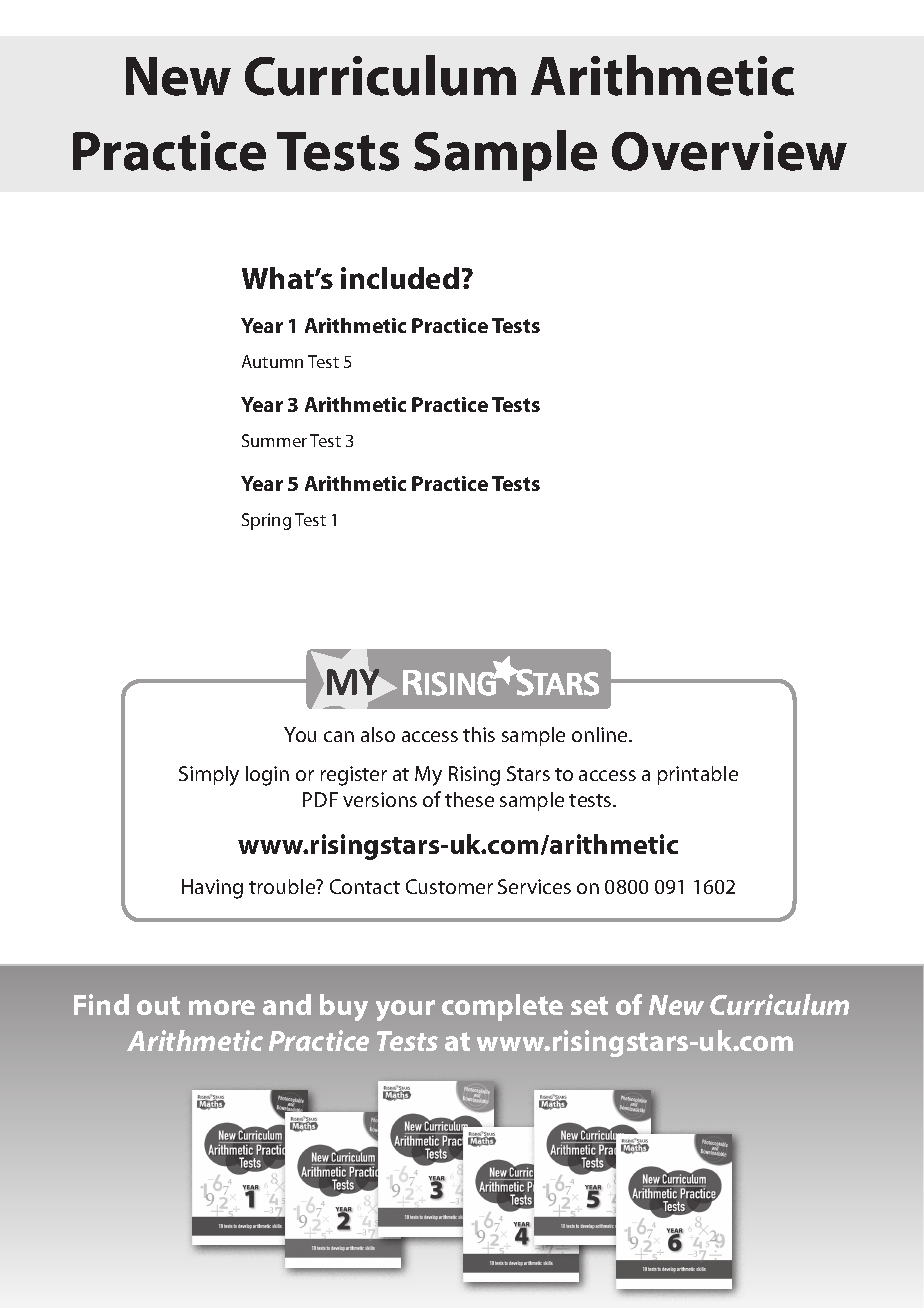 Image resolution: width=924 pixels, height=1308 pixels. Describe the element at coordinates (266, 521) in the page. I see `Spring` at that location.
